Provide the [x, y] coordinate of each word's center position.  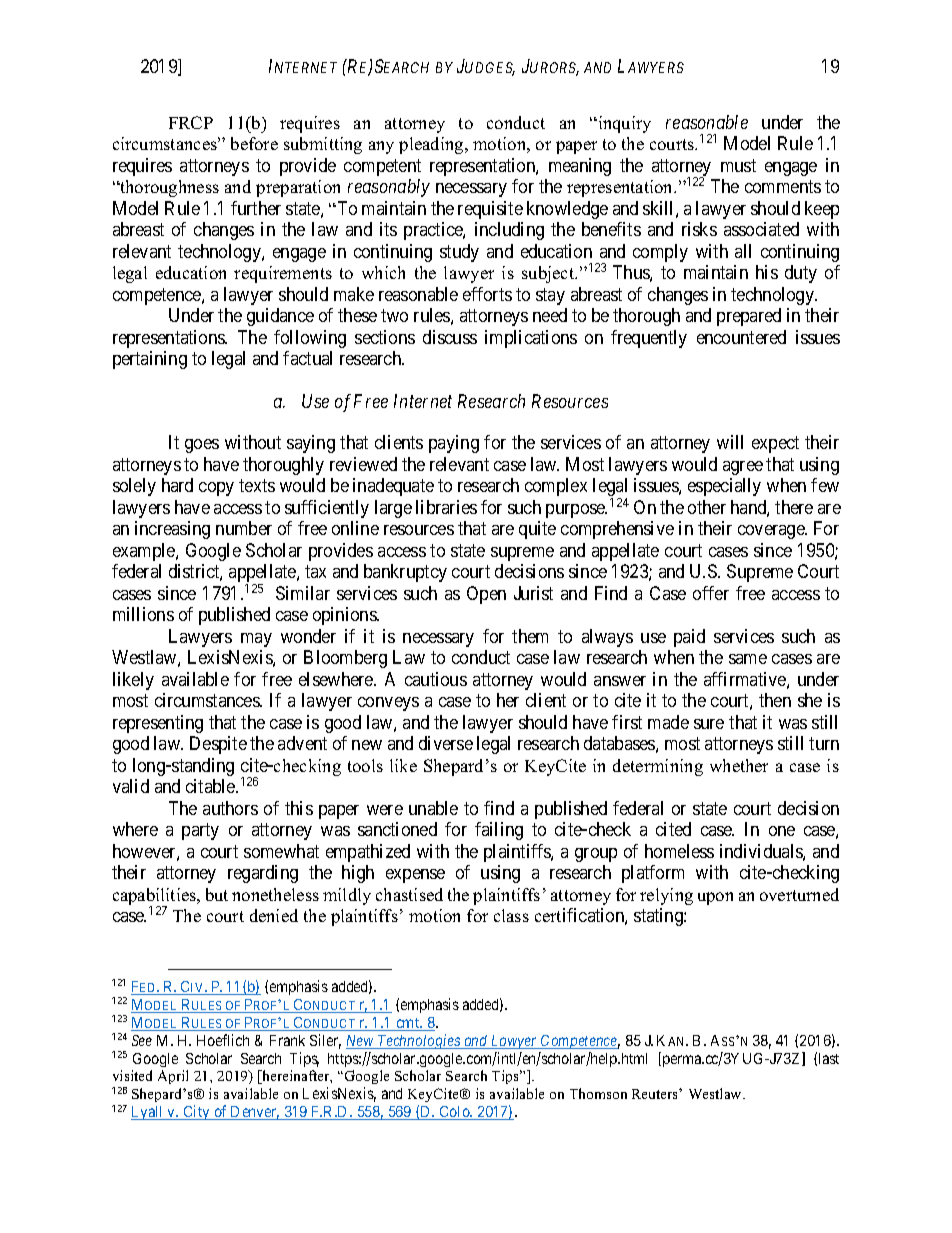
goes [202, 446]
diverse [446, 743]
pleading [432, 145]
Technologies [419, 1041]
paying [454, 444]
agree [743, 468]
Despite [218, 745]
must [738, 165]
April [173, 1077]
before [254, 143]
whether [739, 765]
